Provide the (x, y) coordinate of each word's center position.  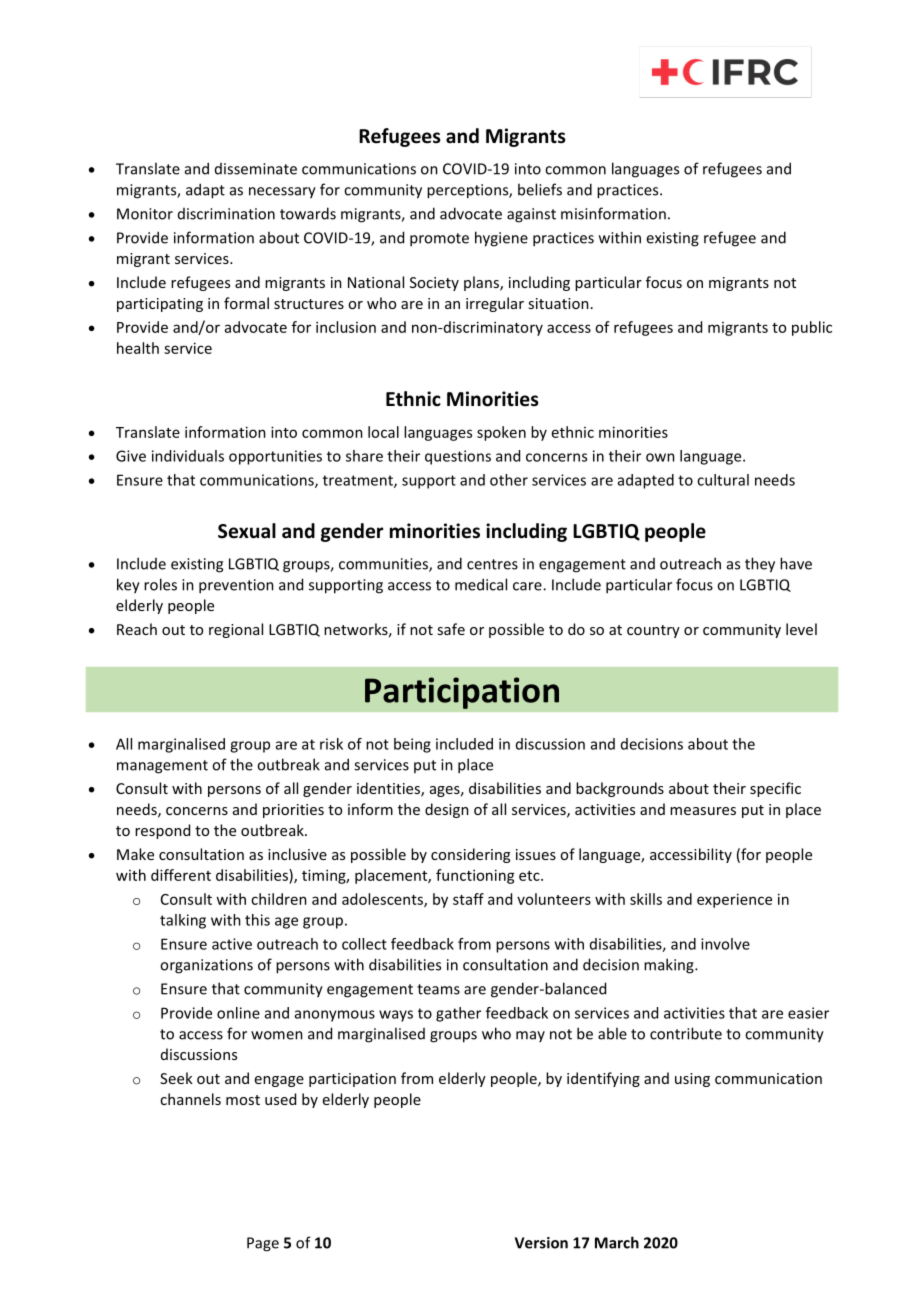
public (812, 328)
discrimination (226, 214)
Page (263, 1244)
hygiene (501, 239)
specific (775, 789)
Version (541, 1243)
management (162, 767)
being (412, 745)
